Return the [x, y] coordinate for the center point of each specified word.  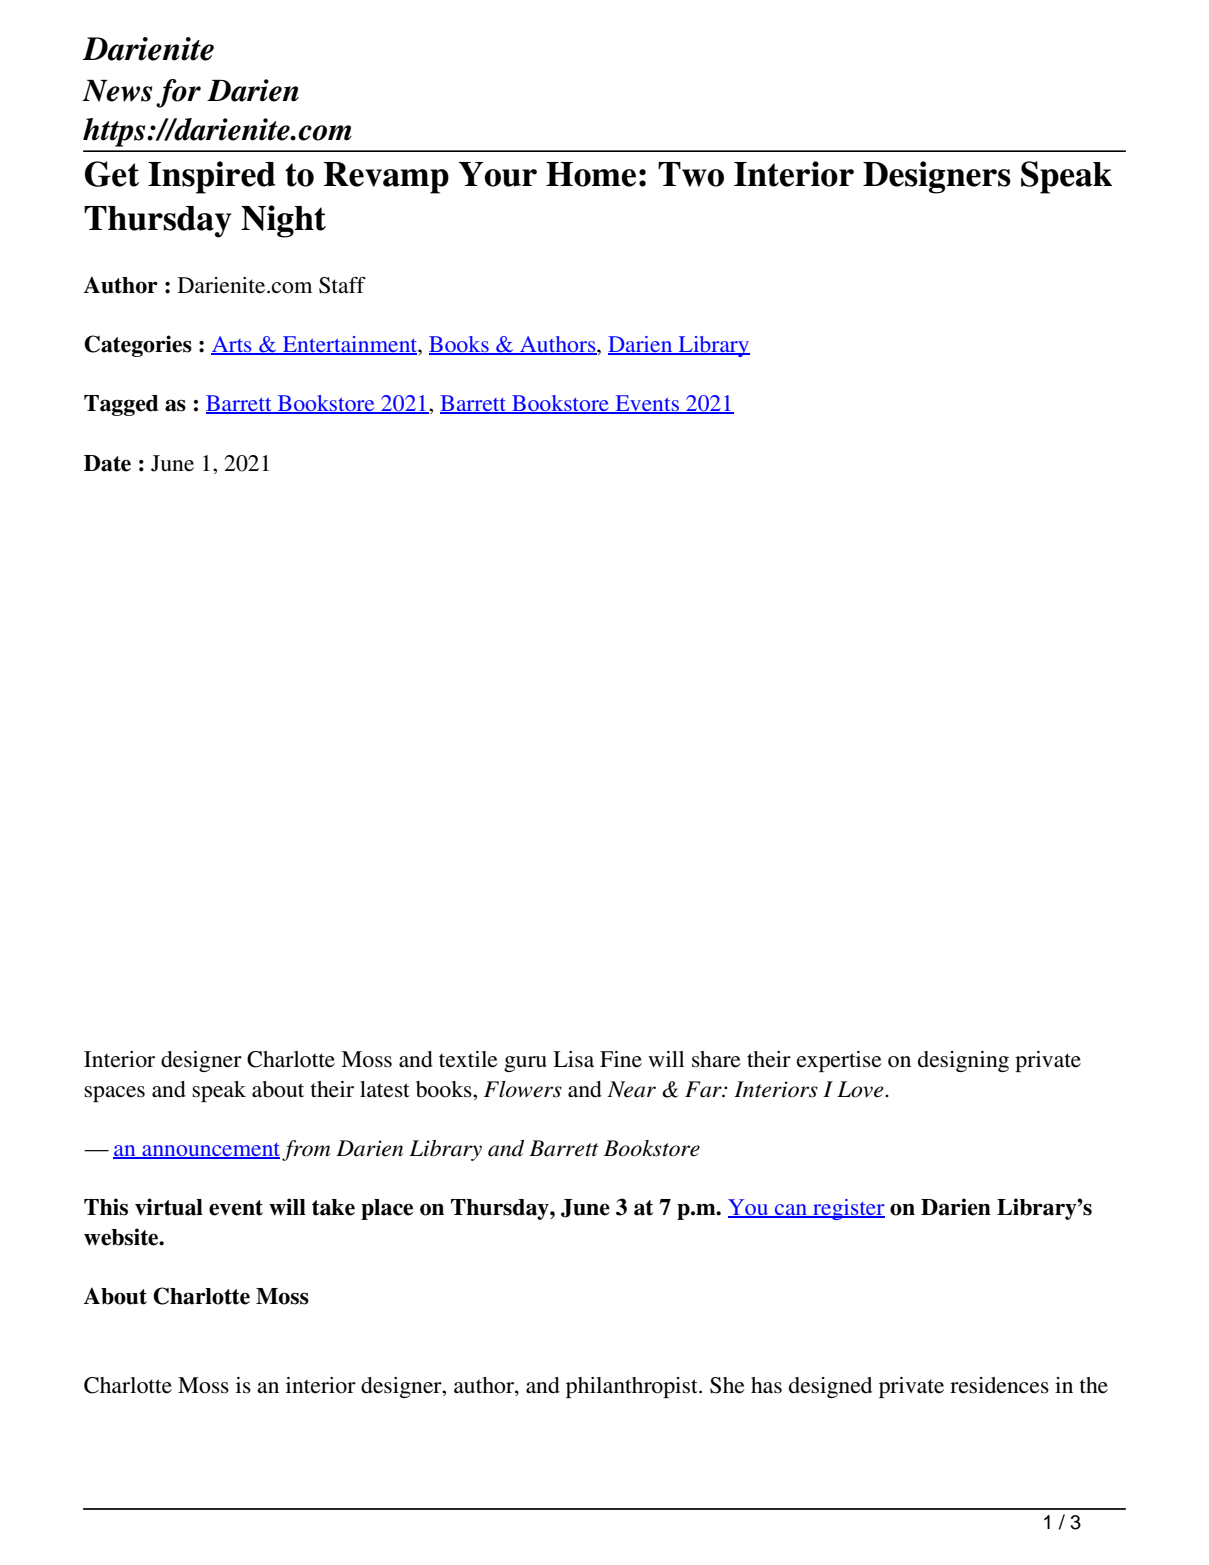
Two [691, 174]
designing [963, 1061]
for [178, 93]
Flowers [523, 1089]
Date [107, 463]
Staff [342, 285]
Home [591, 174]
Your [497, 174]
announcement [210, 1151]
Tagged [121, 405]
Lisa [573, 1059]
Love [861, 1089]
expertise [839, 1061]
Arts [232, 345]
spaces [114, 1094]
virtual [169, 1207]
